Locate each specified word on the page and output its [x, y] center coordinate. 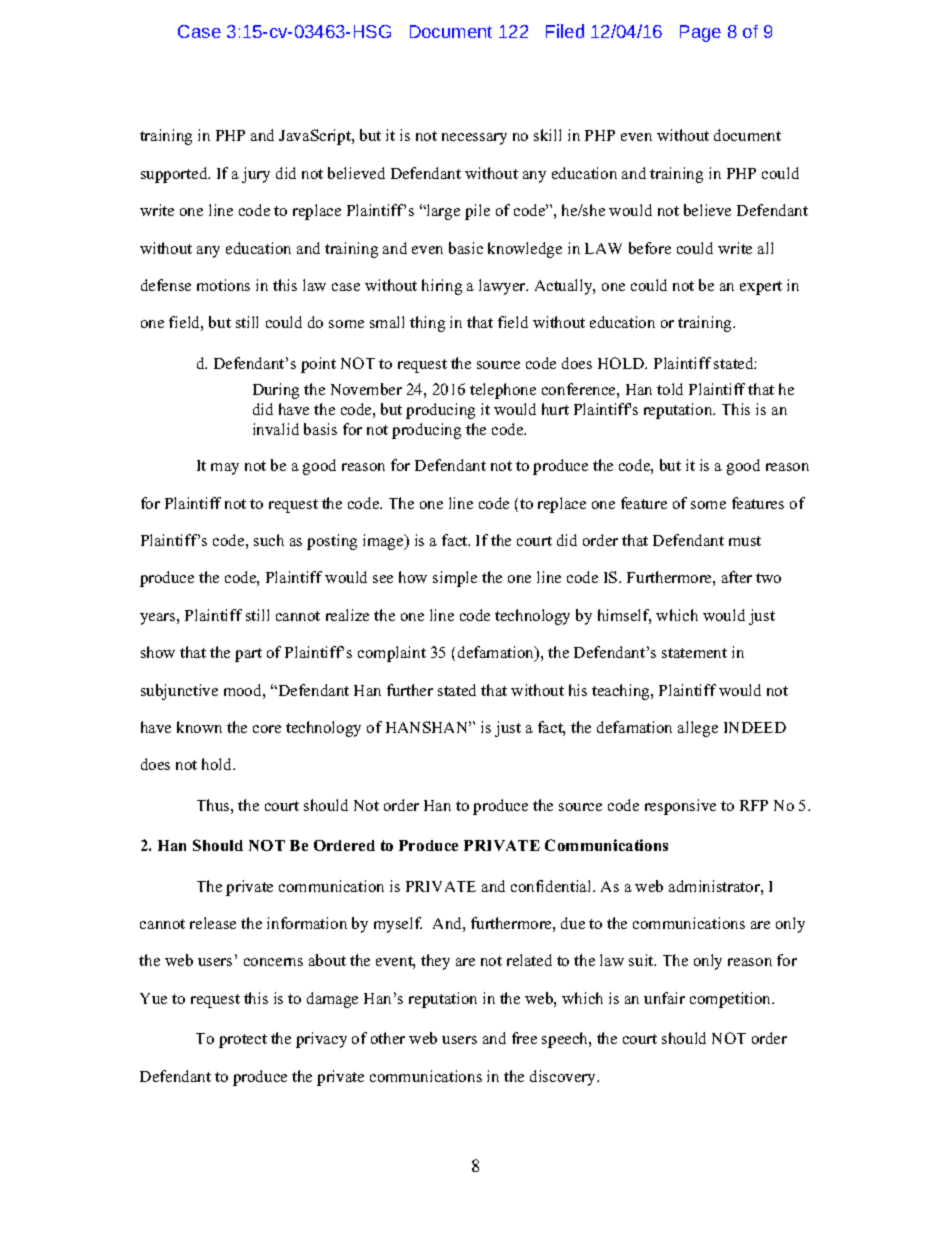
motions [223, 285]
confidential [552, 886]
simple [455, 579]
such [269, 540]
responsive [680, 807]
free [524, 1038]
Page [700, 33]
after [737, 577]
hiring [442, 287]
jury [256, 175]
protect [243, 1041]
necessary [474, 139]
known [199, 727]
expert [761, 288]
